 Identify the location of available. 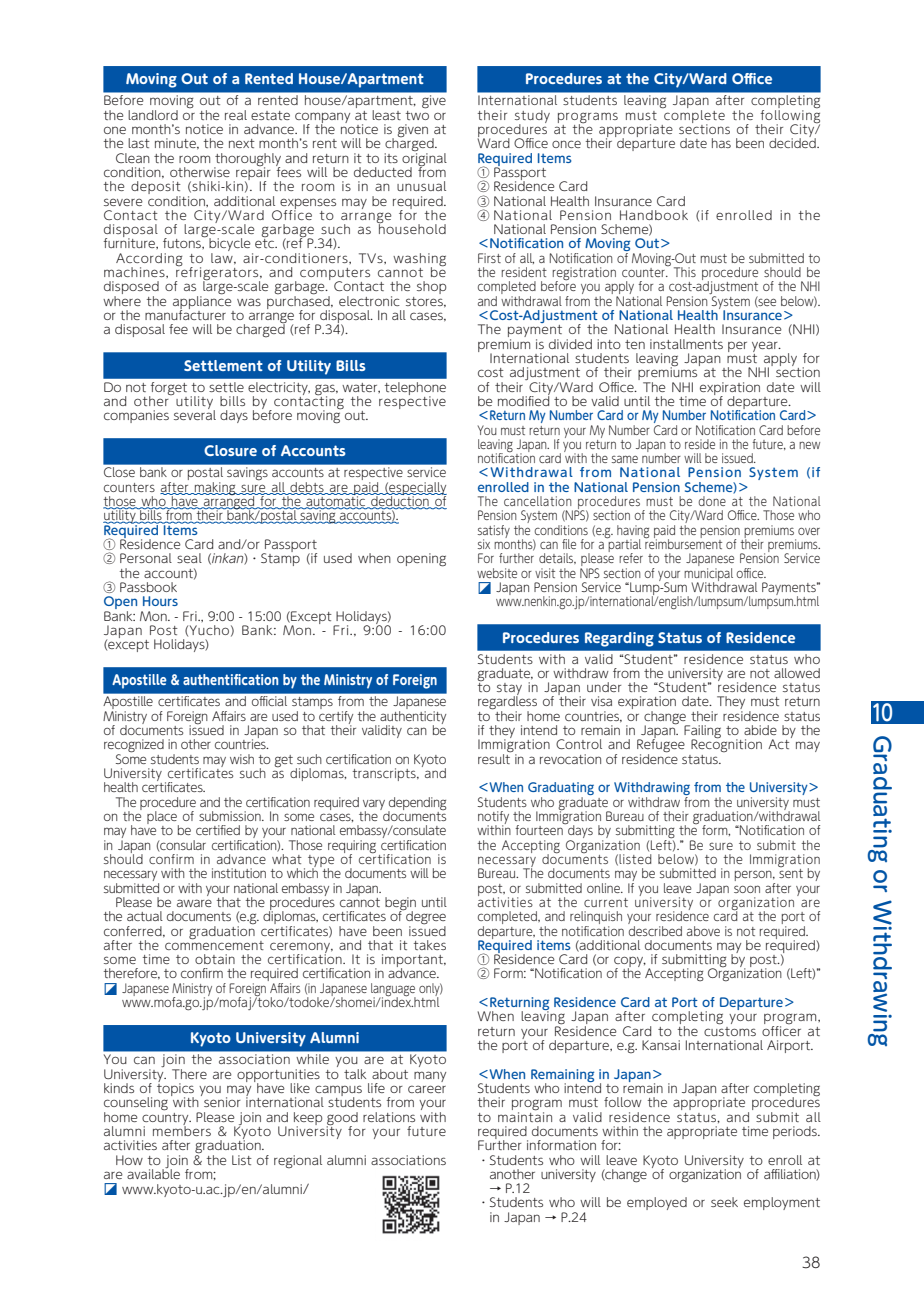
(153, 1172).
